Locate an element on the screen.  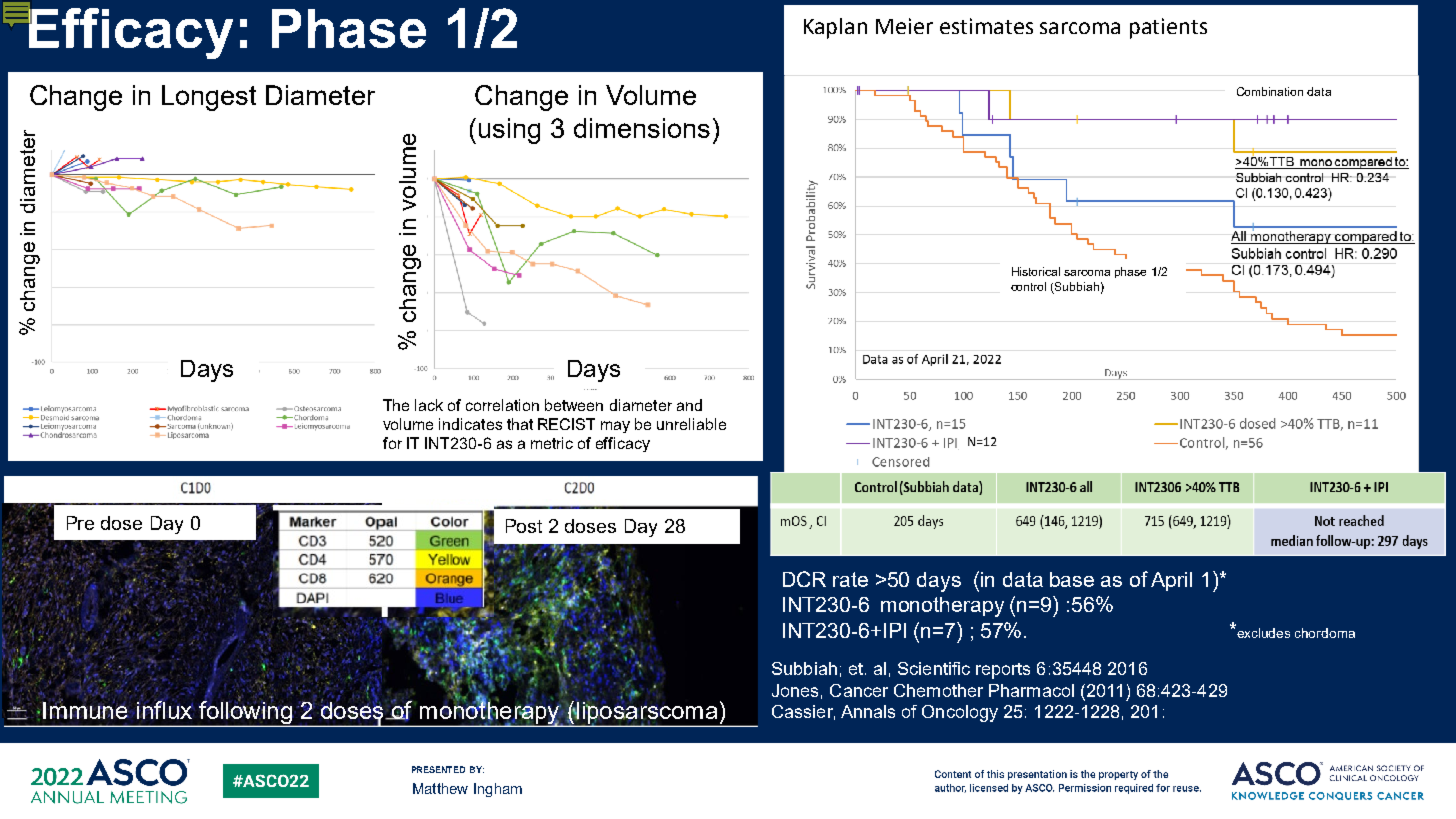
Oncology is located at coordinates (960, 713).
